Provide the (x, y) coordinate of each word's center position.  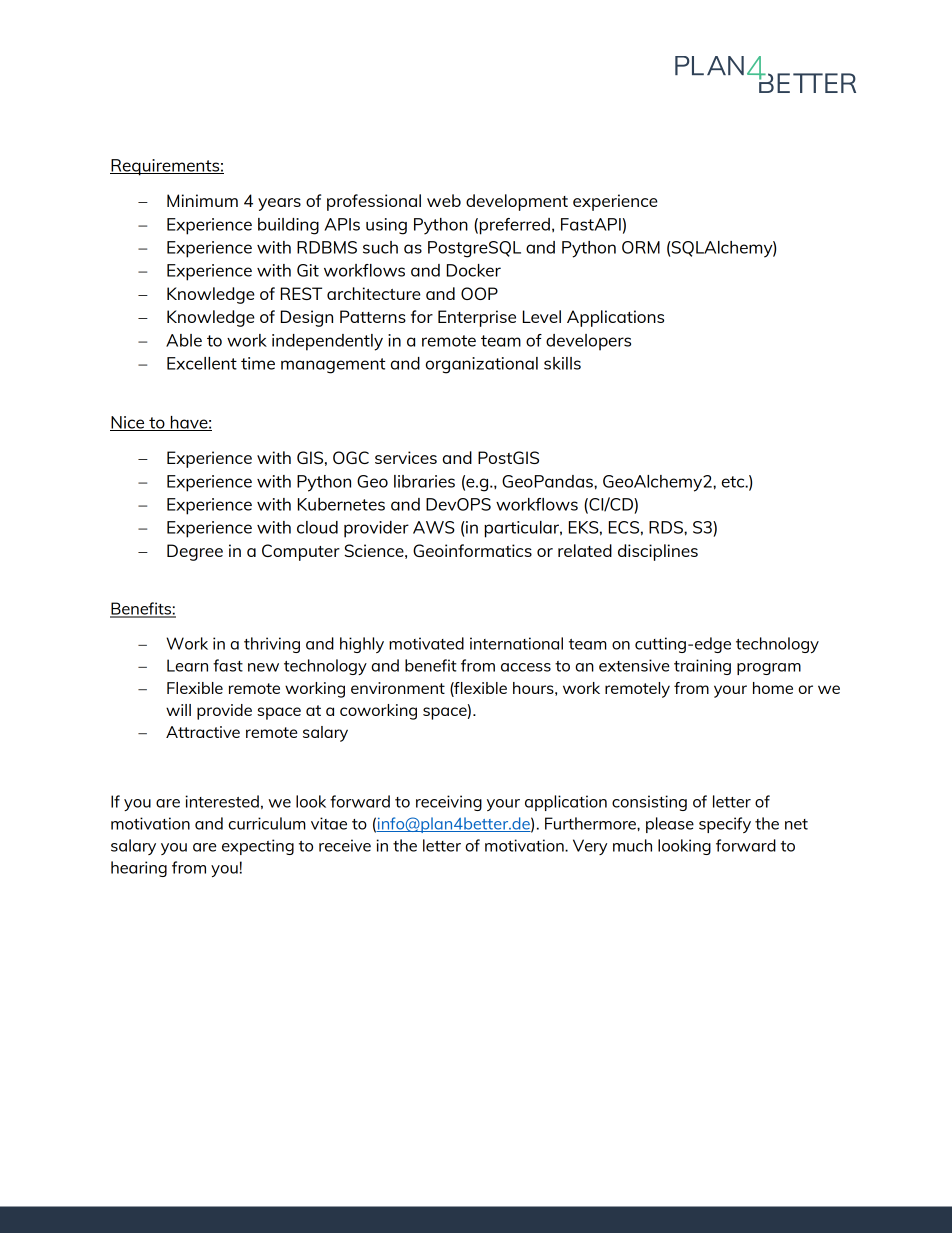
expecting (258, 847)
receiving (449, 803)
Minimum (202, 200)
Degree (195, 552)
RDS (667, 527)
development (517, 202)
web (444, 200)
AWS (434, 527)
